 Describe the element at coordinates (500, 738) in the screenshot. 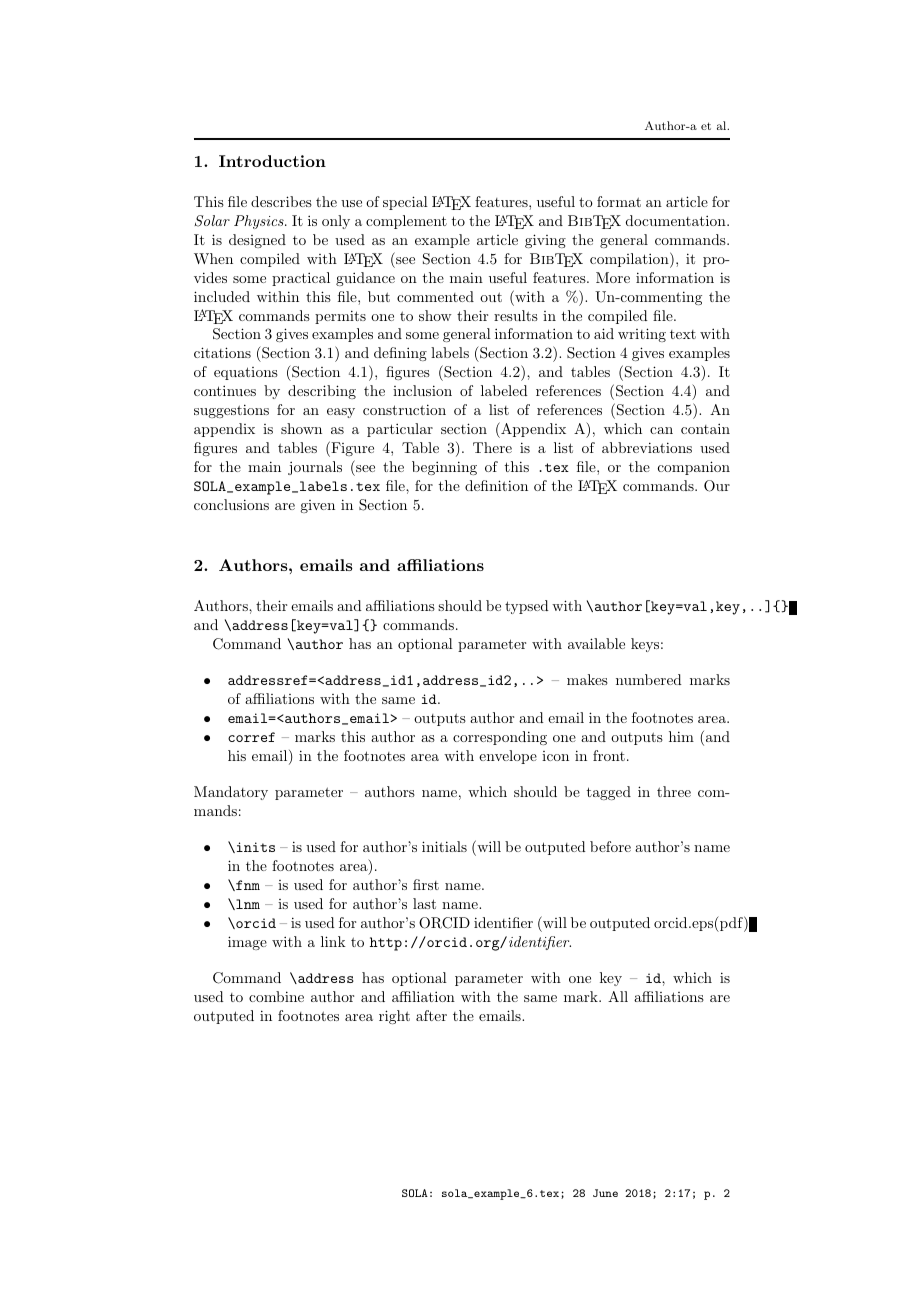

I see `corresponding` at that location.
